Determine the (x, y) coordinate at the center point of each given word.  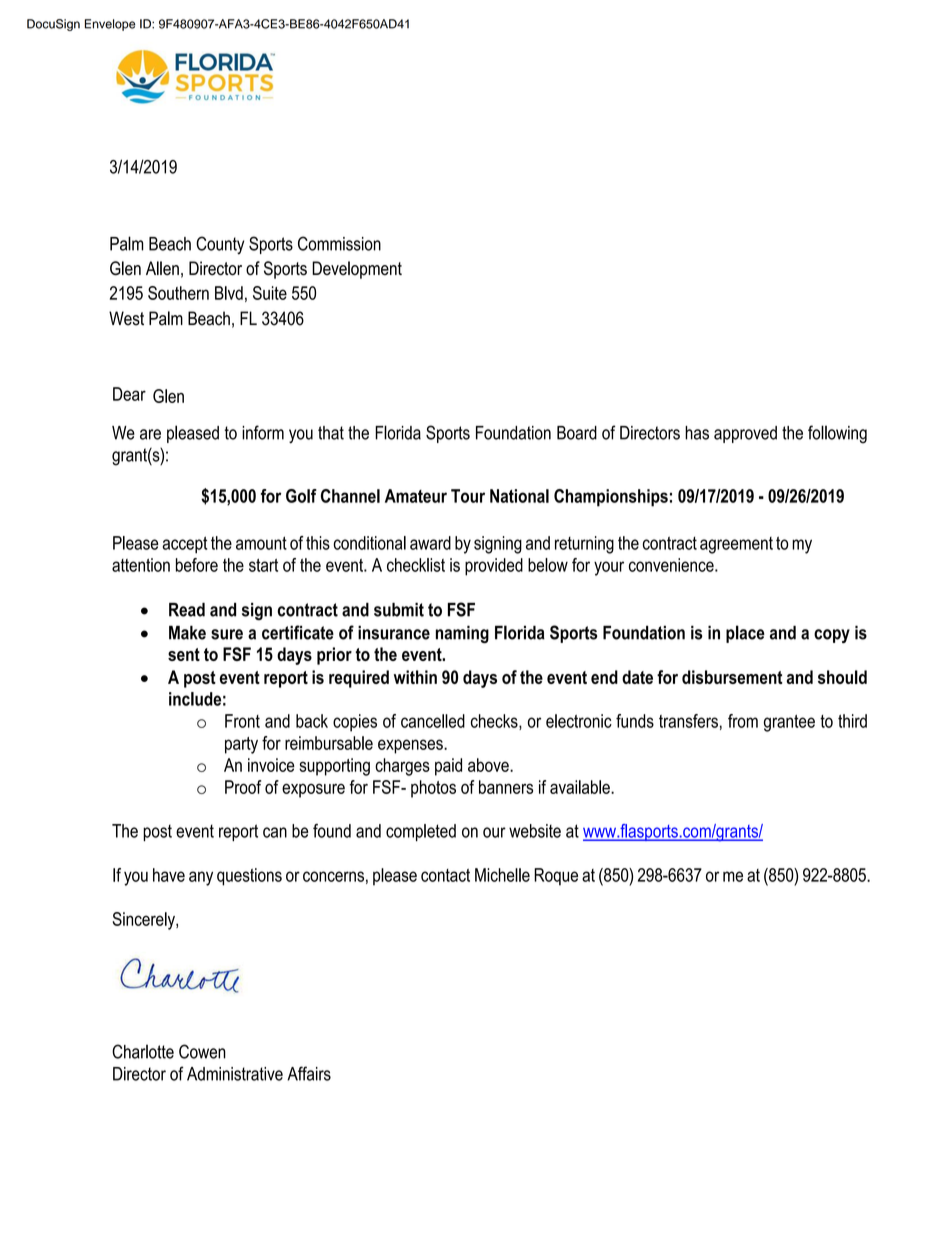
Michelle (502, 875)
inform (263, 432)
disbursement (732, 677)
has (697, 433)
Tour (468, 496)
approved (745, 434)
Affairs (309, 1073)
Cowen (202, 1051)
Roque (556, 877)
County (220, 245)
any (201, 878)
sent (184, 654)
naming (462, 634)
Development (357, 270)
